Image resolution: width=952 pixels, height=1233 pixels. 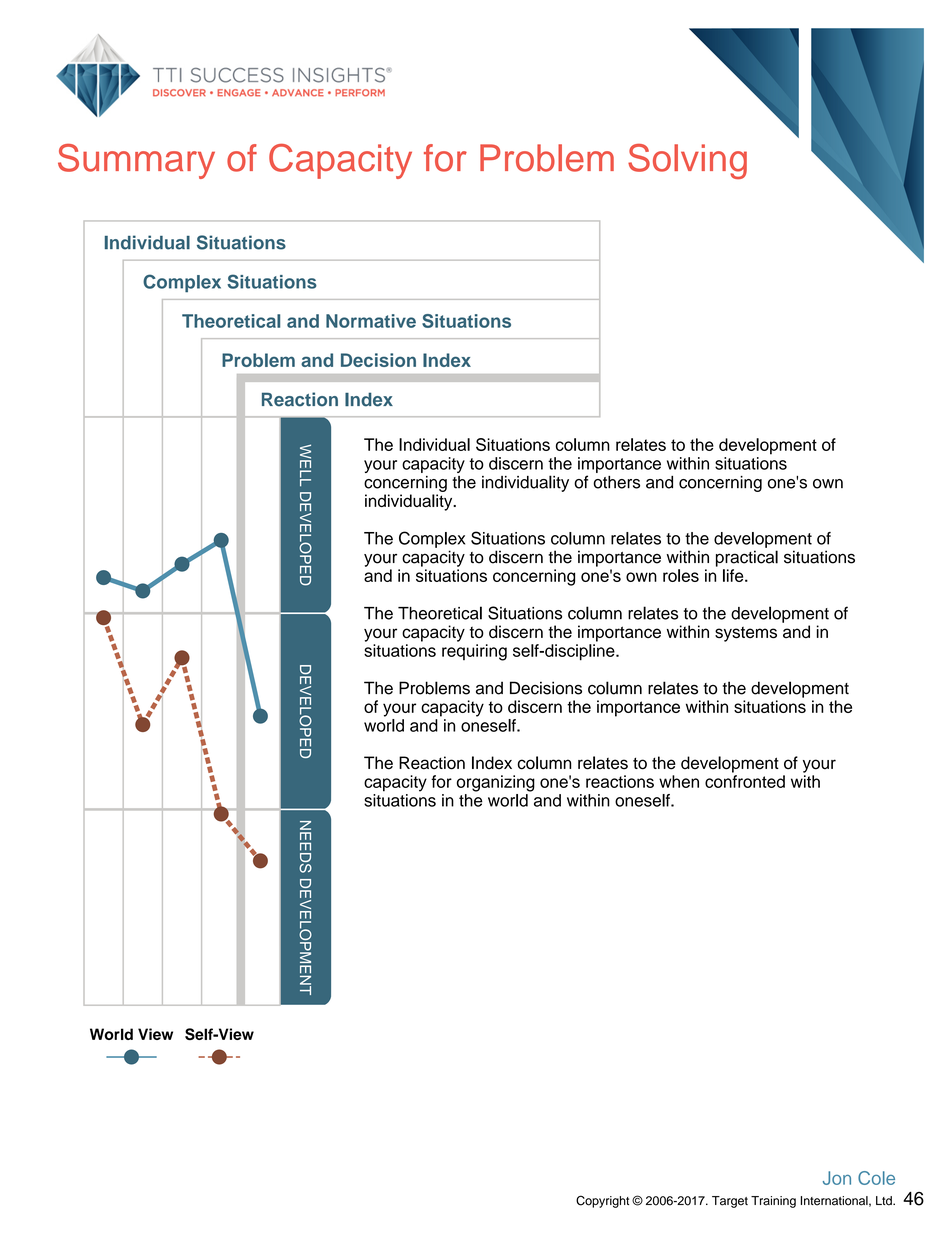 What do you see at coordinates (136, 161) in the page?
I see `Summary` at bounding box center [136, 161].
